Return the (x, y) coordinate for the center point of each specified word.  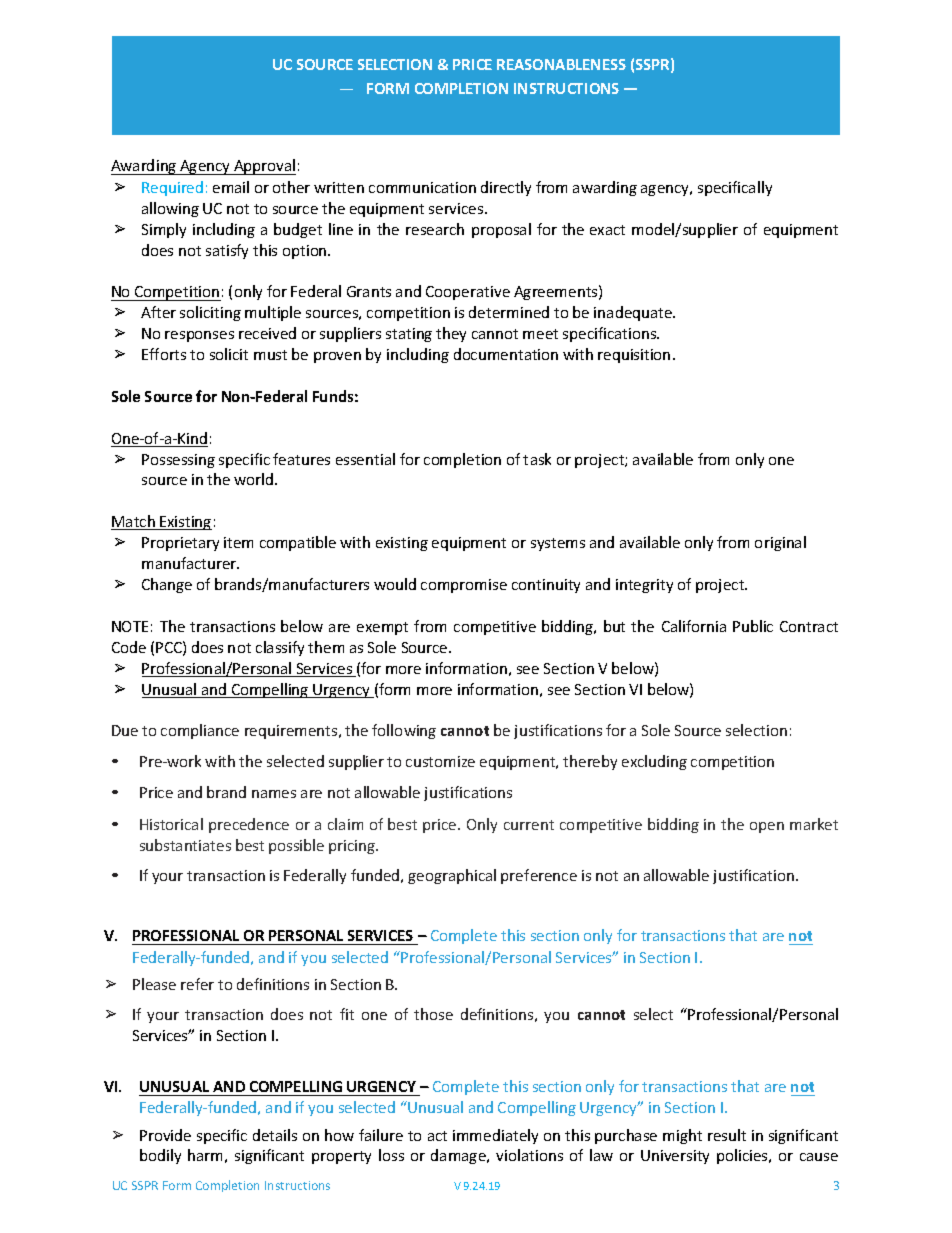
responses (199, 336)
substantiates (185, 845)
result (727, 1135)
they (451, 334)
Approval (264, 167)
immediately (495, 1136)
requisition (634, 356)
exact (607, 230)
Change (167, 585)
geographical (452, 876)
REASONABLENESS (561, 64)
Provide (165, 1135)
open (767, 827)
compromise (464, 586)
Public (753, 626)
